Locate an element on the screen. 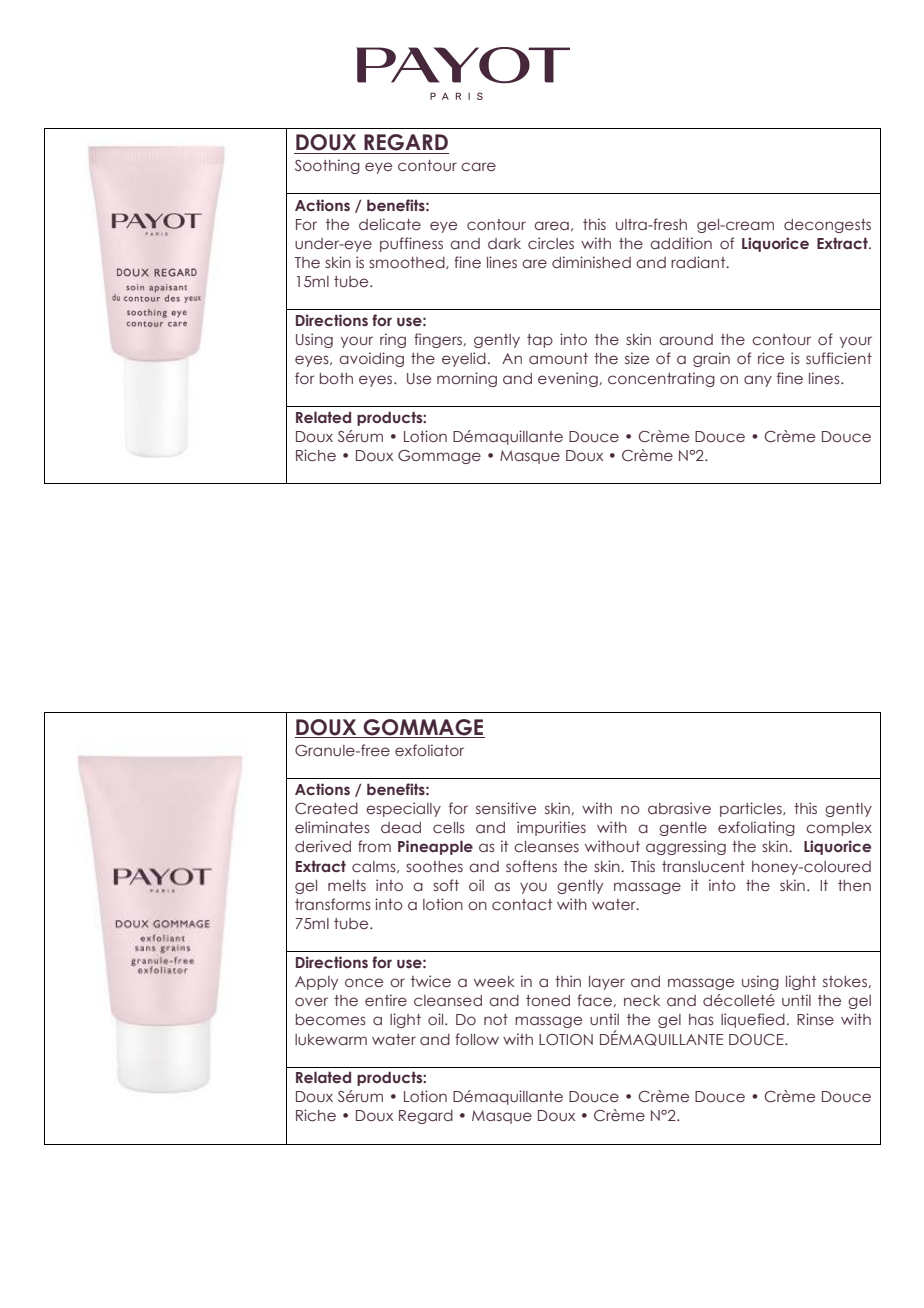 Image resolution: width=924 pixels, height=1308 pixels. any is located at coordinates (758, 381).
